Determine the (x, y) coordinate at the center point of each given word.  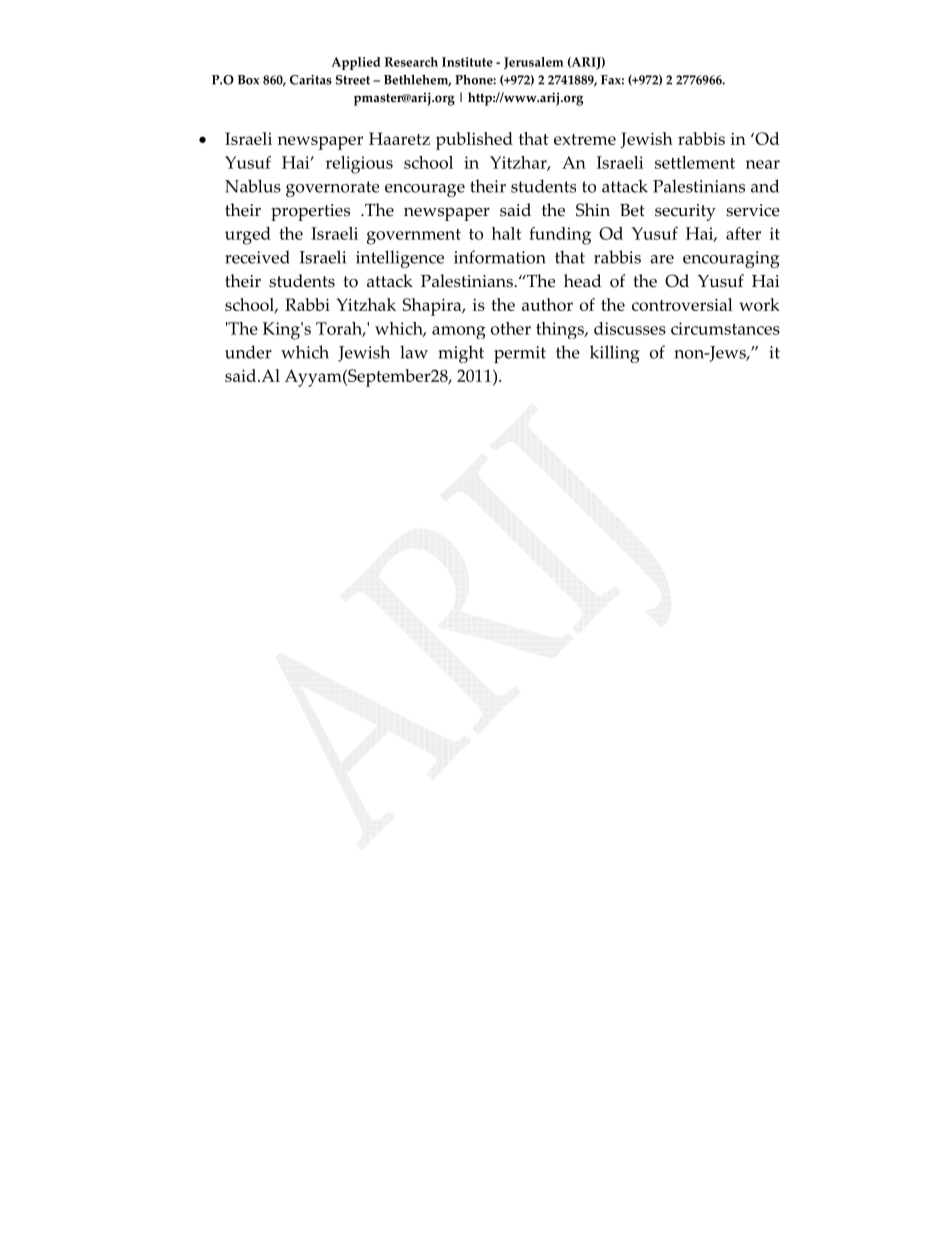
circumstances (725, 328)
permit (520, 354)
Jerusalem (534, 63)
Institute (467, 62)
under (248, 352)
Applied (356, 63)
